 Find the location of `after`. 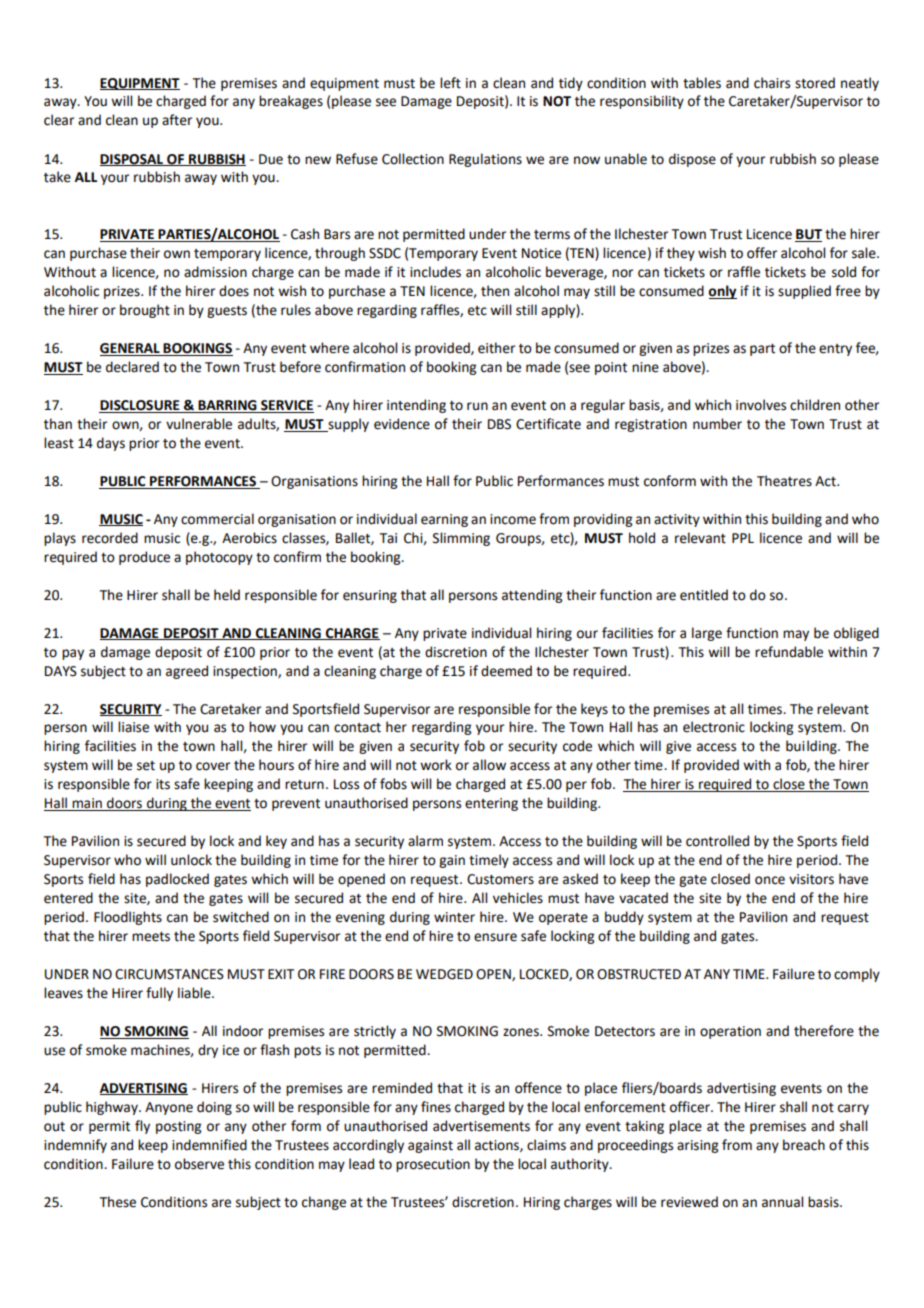

after is located at coordinates (177, 120).
